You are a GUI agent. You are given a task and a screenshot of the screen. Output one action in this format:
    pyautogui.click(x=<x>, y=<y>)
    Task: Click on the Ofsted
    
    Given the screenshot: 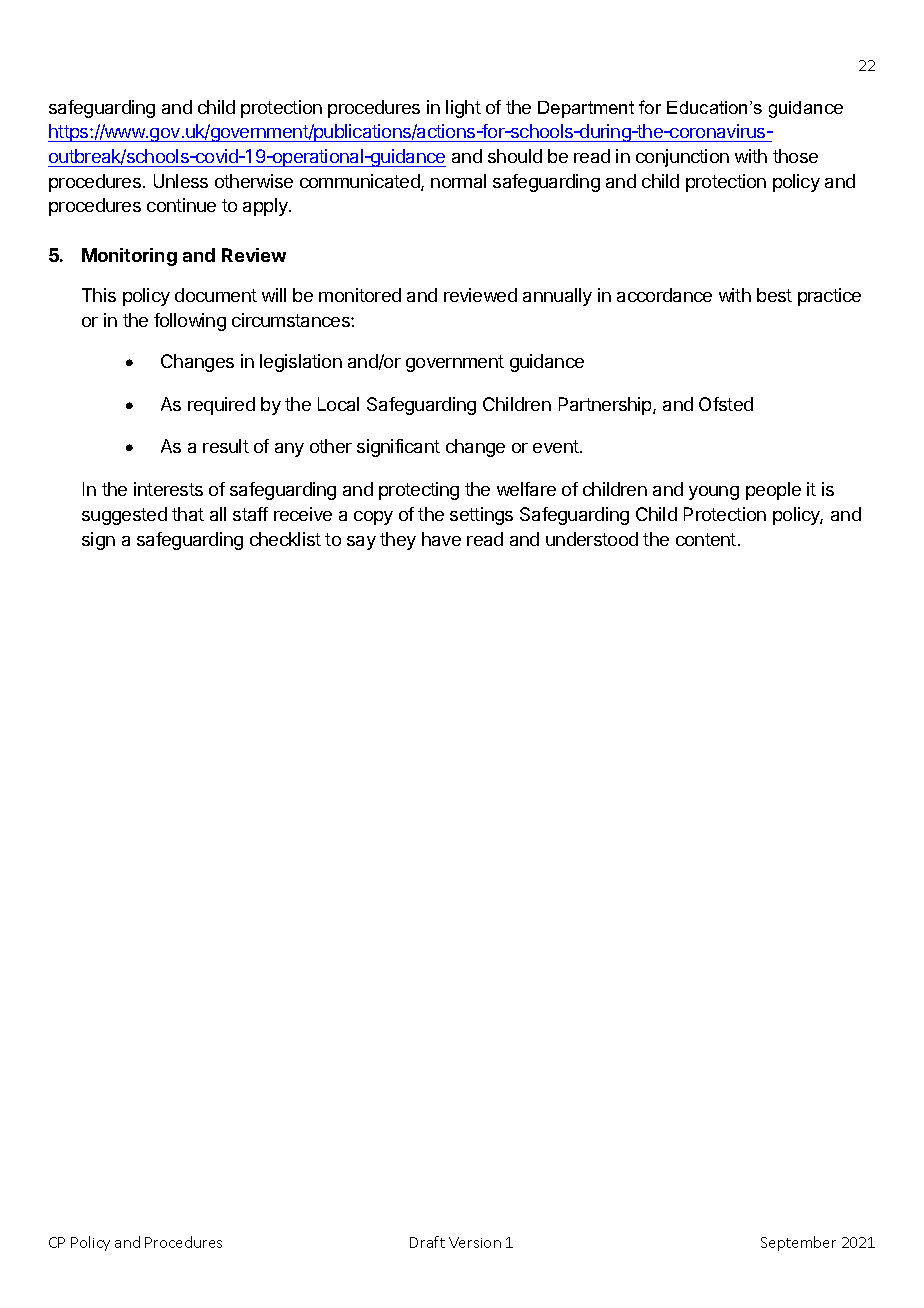 What is the action you would take?
    pyautogui.click(x=726, y=404)
